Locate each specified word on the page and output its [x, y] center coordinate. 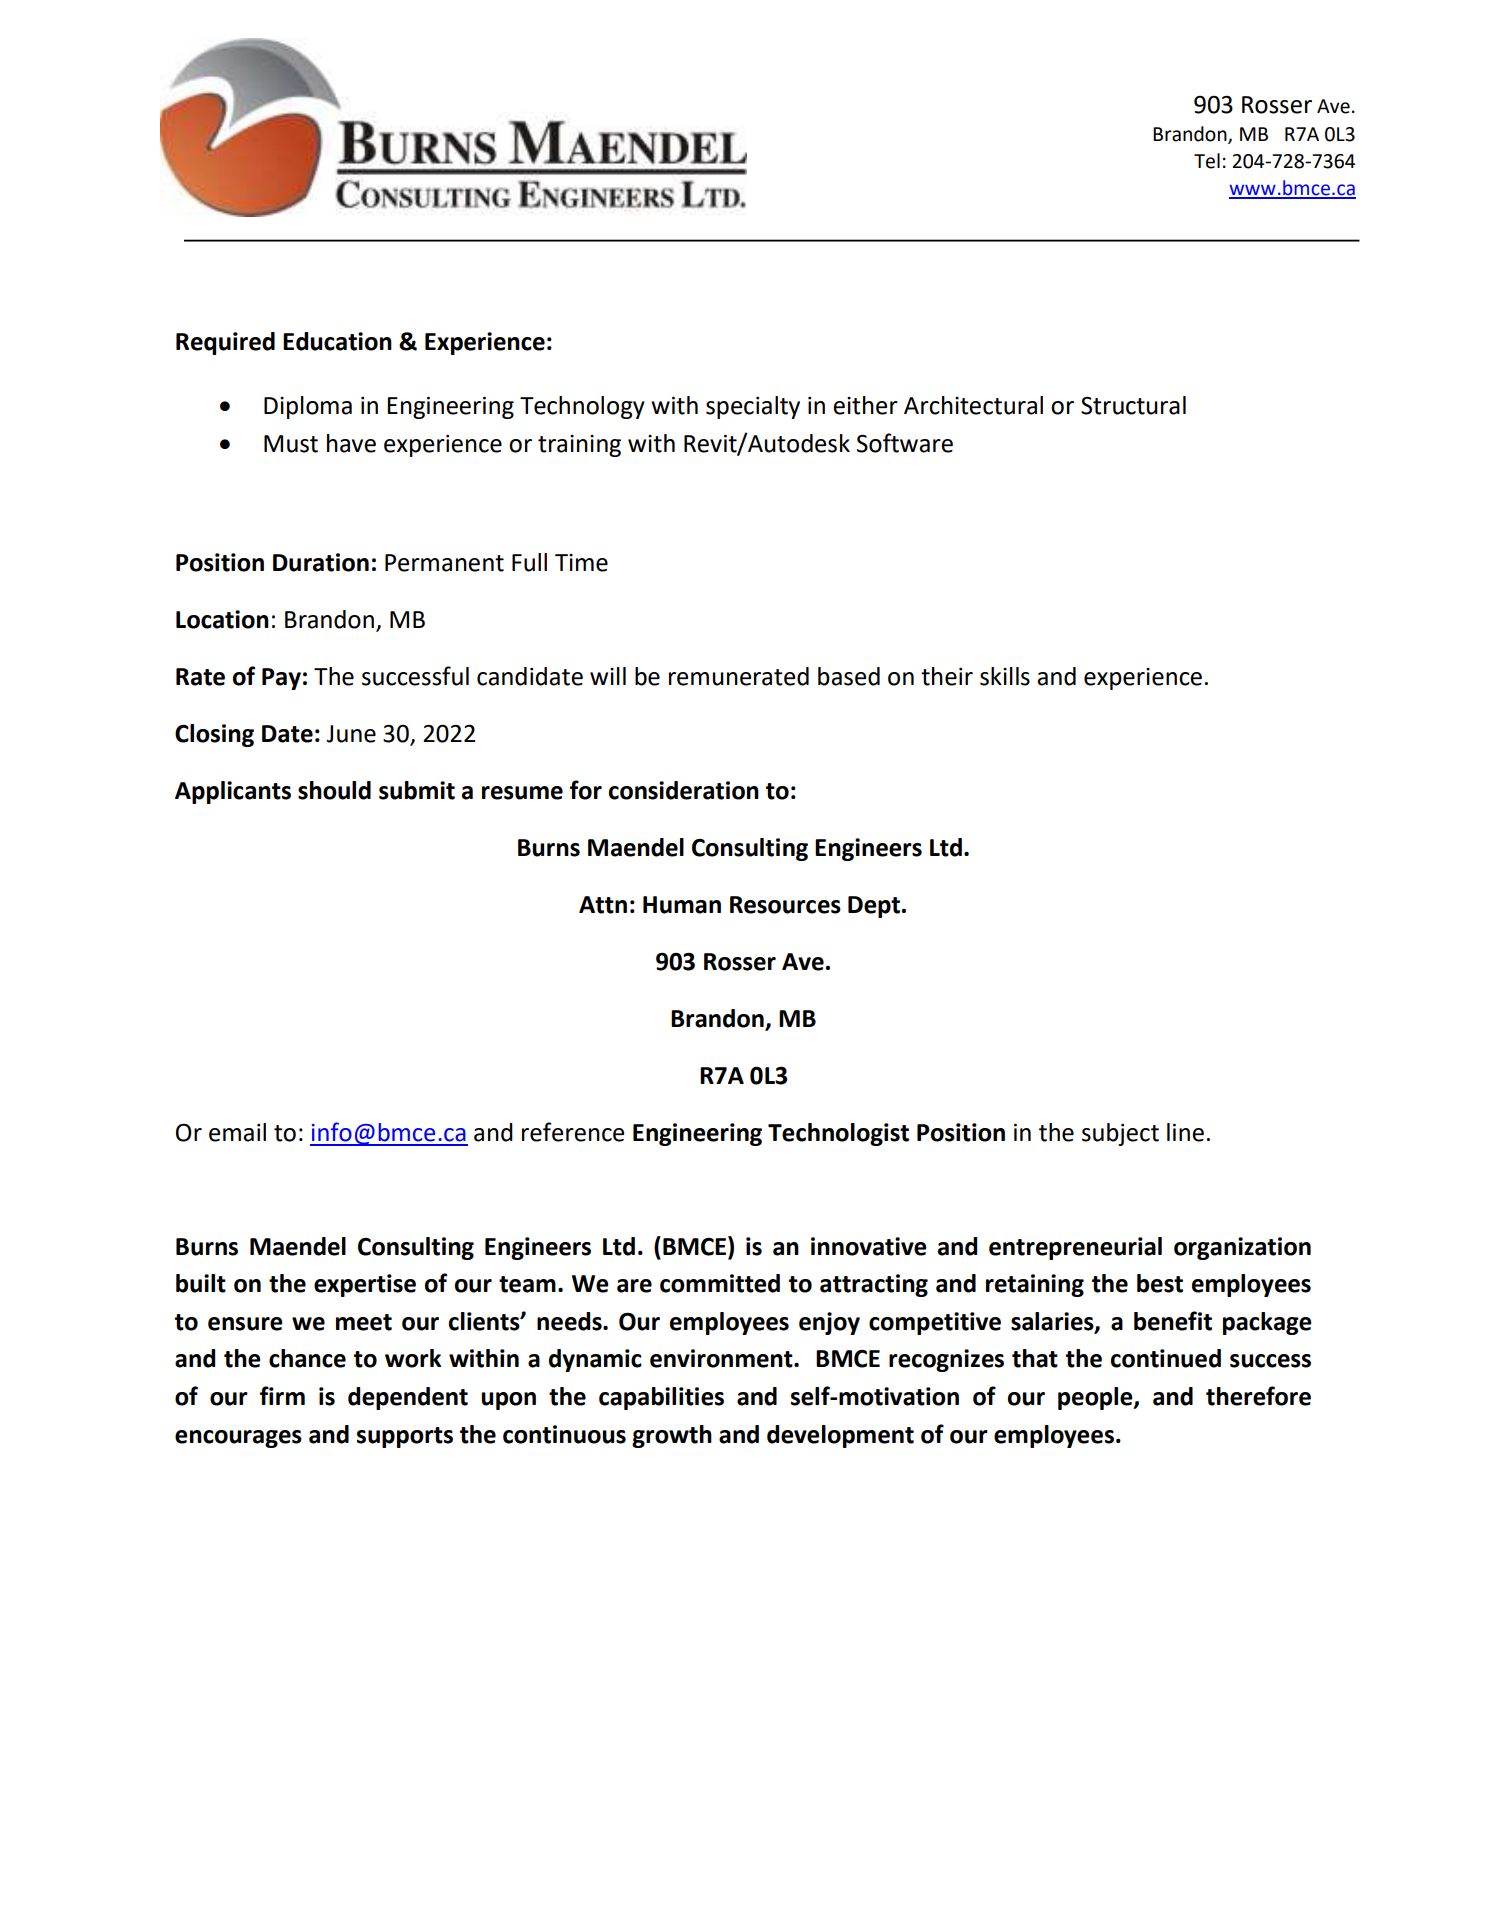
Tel [1207, 161]
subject [1120, 1134]
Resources [785, 905]
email [237, 1132]
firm [282, 1395]
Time [581, 563]
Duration [321, 562]
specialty [753, 407]
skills [1005, 676]
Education [337, 341]
